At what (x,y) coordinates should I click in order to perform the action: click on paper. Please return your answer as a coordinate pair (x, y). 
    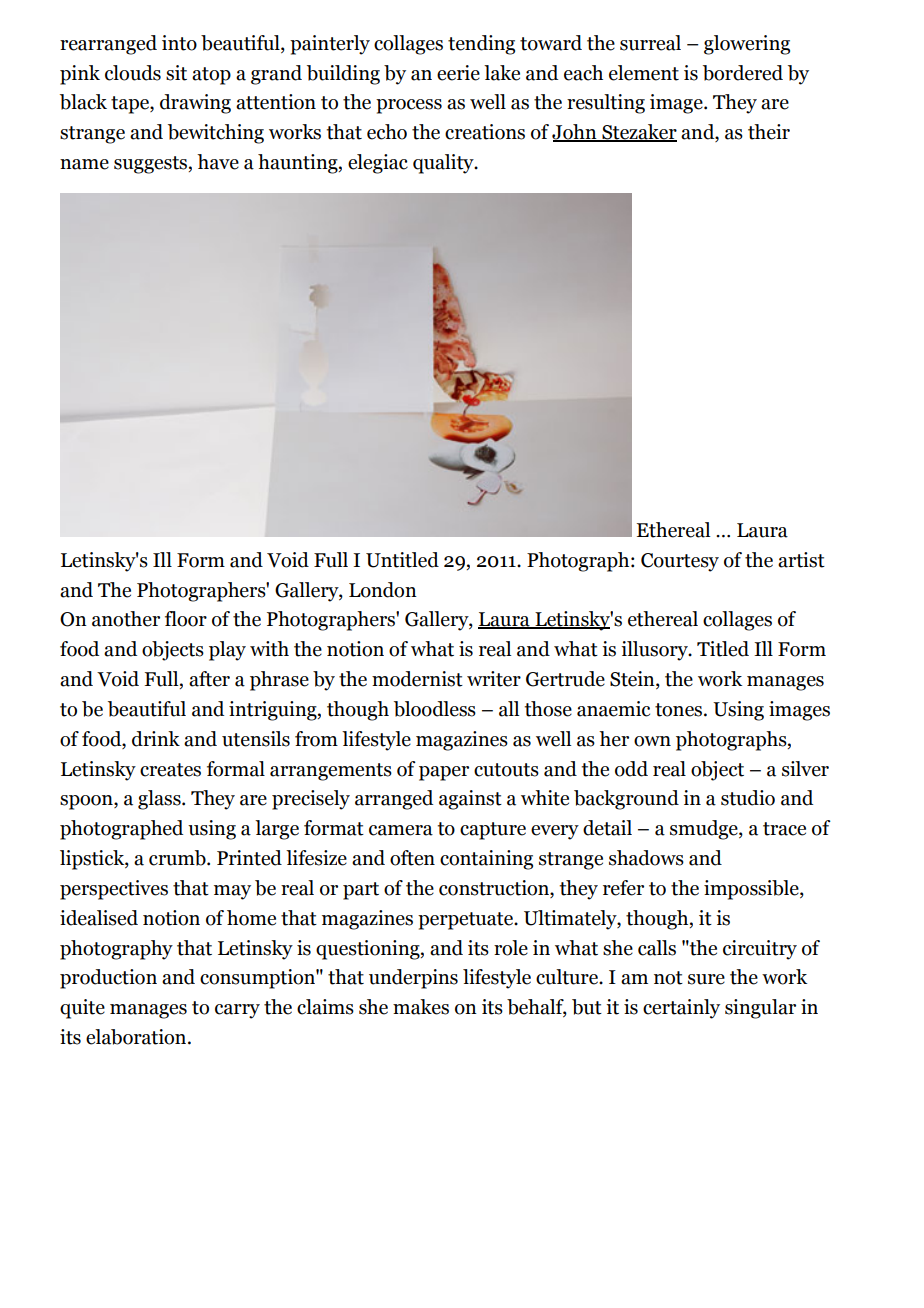
    Looking at the image, I should click on (444, 773).
